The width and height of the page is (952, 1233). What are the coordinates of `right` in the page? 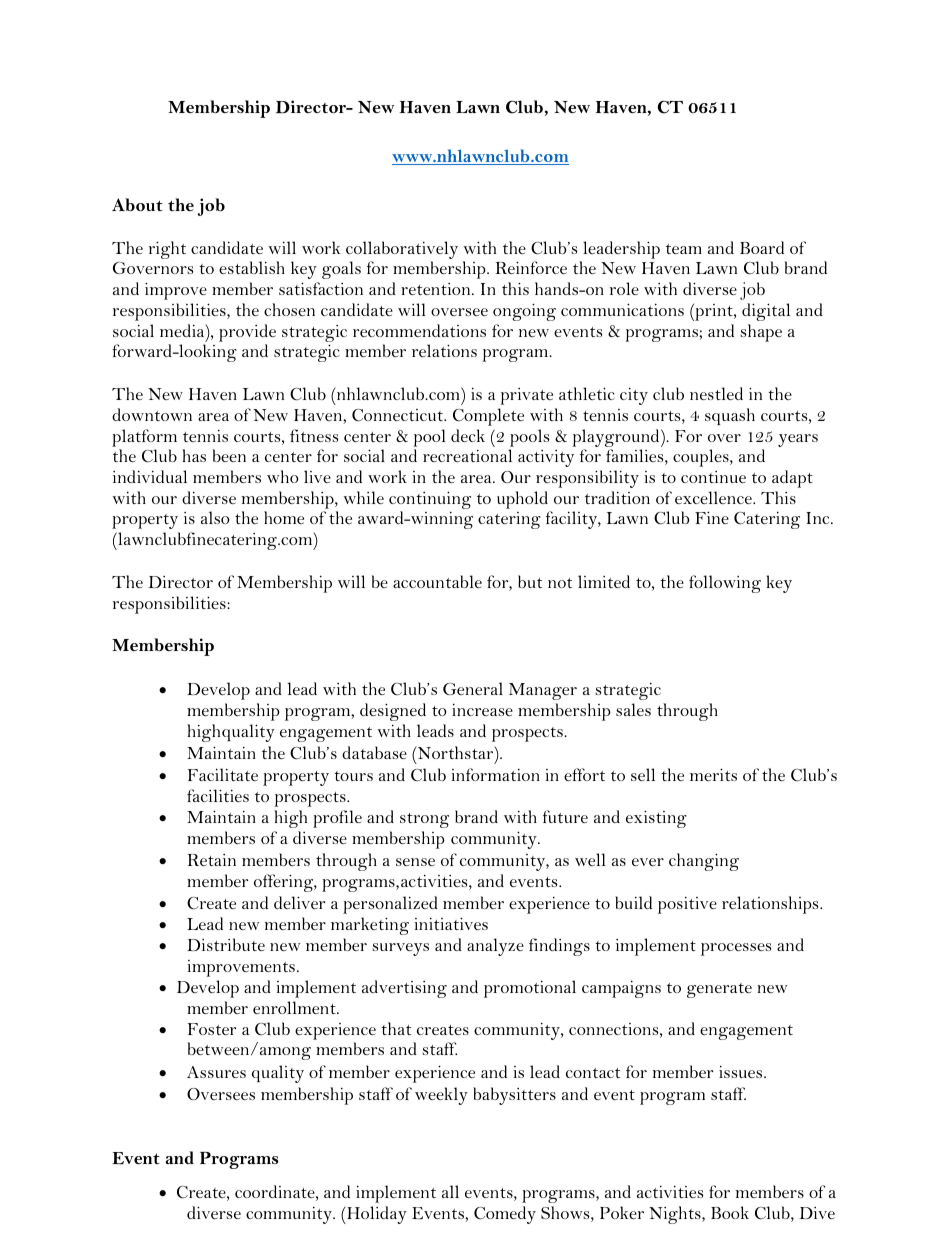 It's located at (167, 250).
